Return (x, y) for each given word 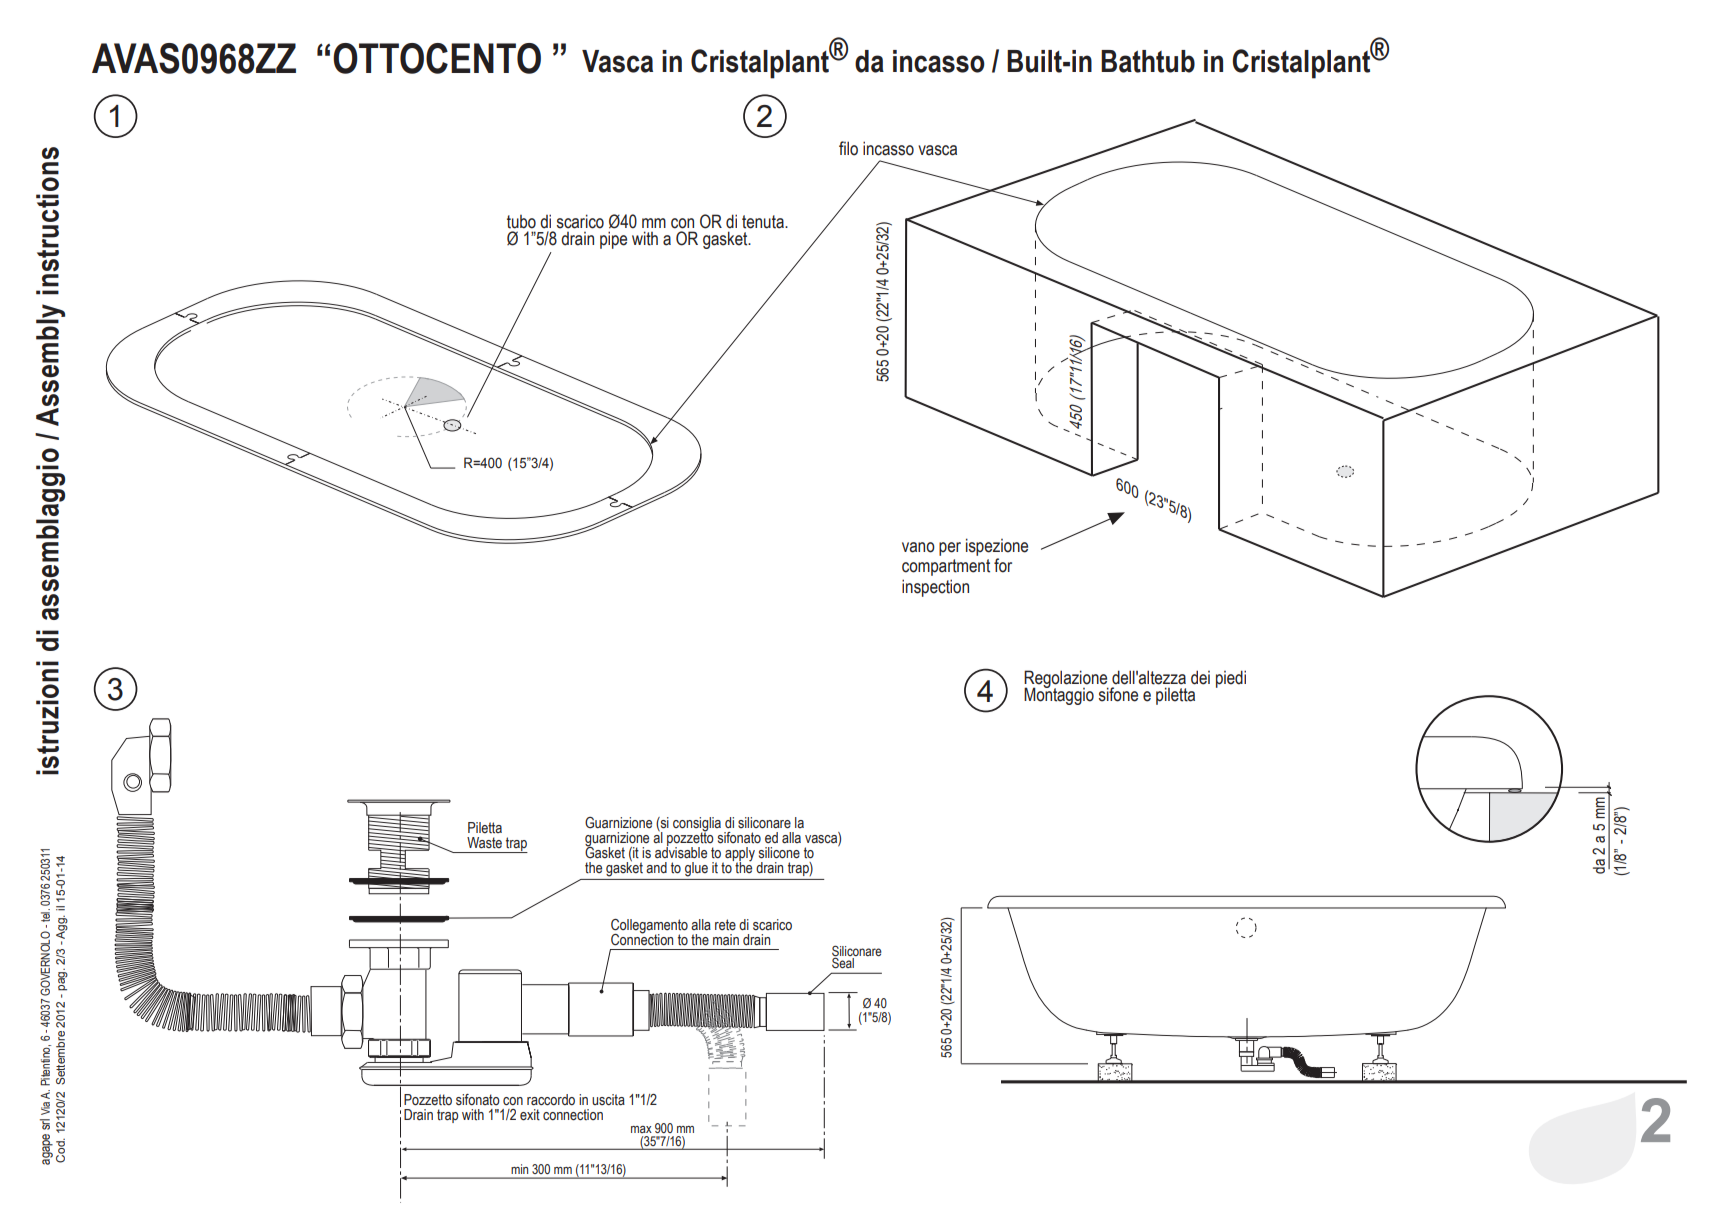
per (950, 549)
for (1003, 565)
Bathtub (1148, 61)
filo (848, 148)
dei (1200, 677)
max (641, 1129)
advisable (681, 852)
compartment (946, 567)
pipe (613, 240)
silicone (779, 853)
